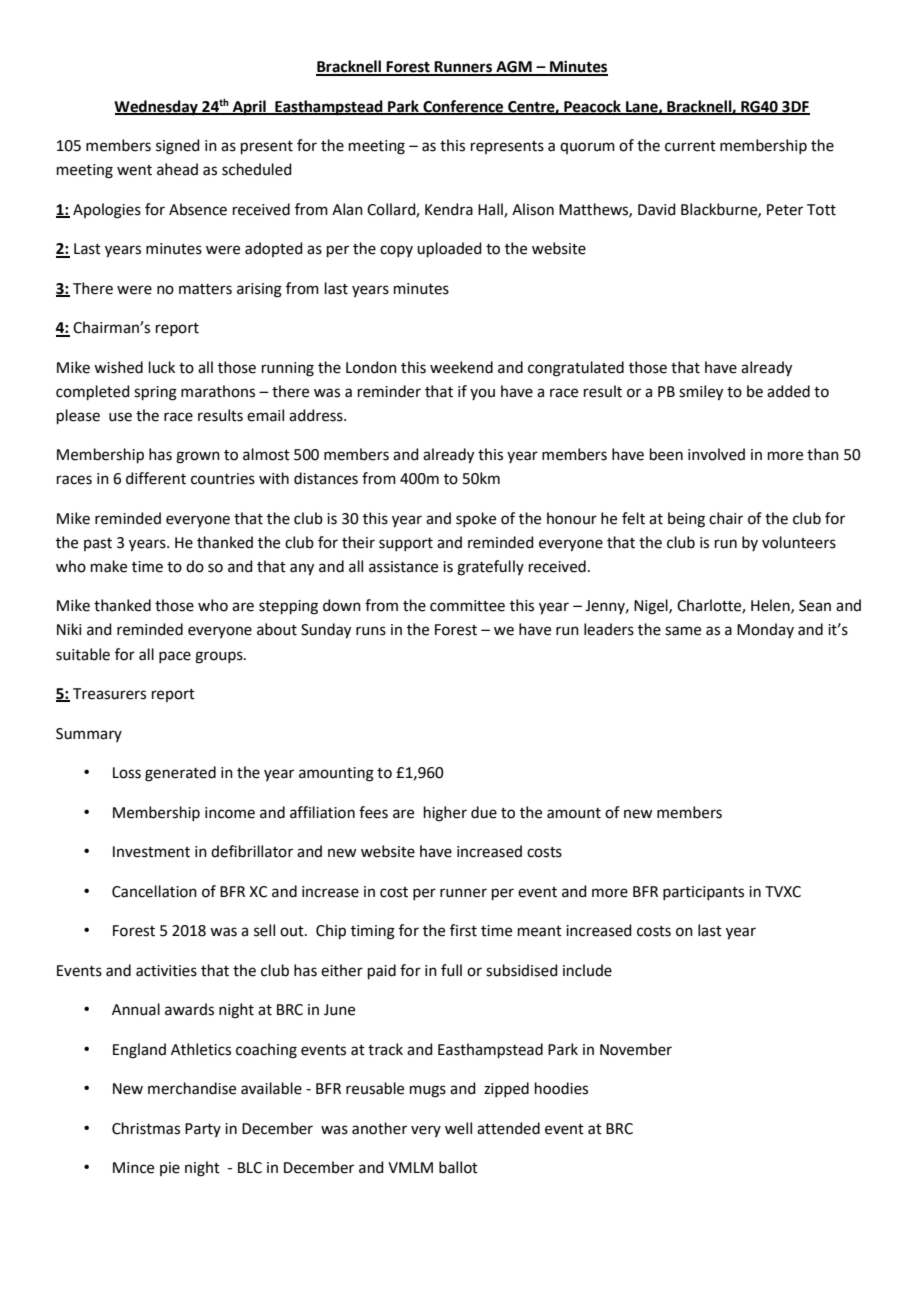 The width and height of the page is (924, 1308). I want to click on generated, so click(180, 774).
